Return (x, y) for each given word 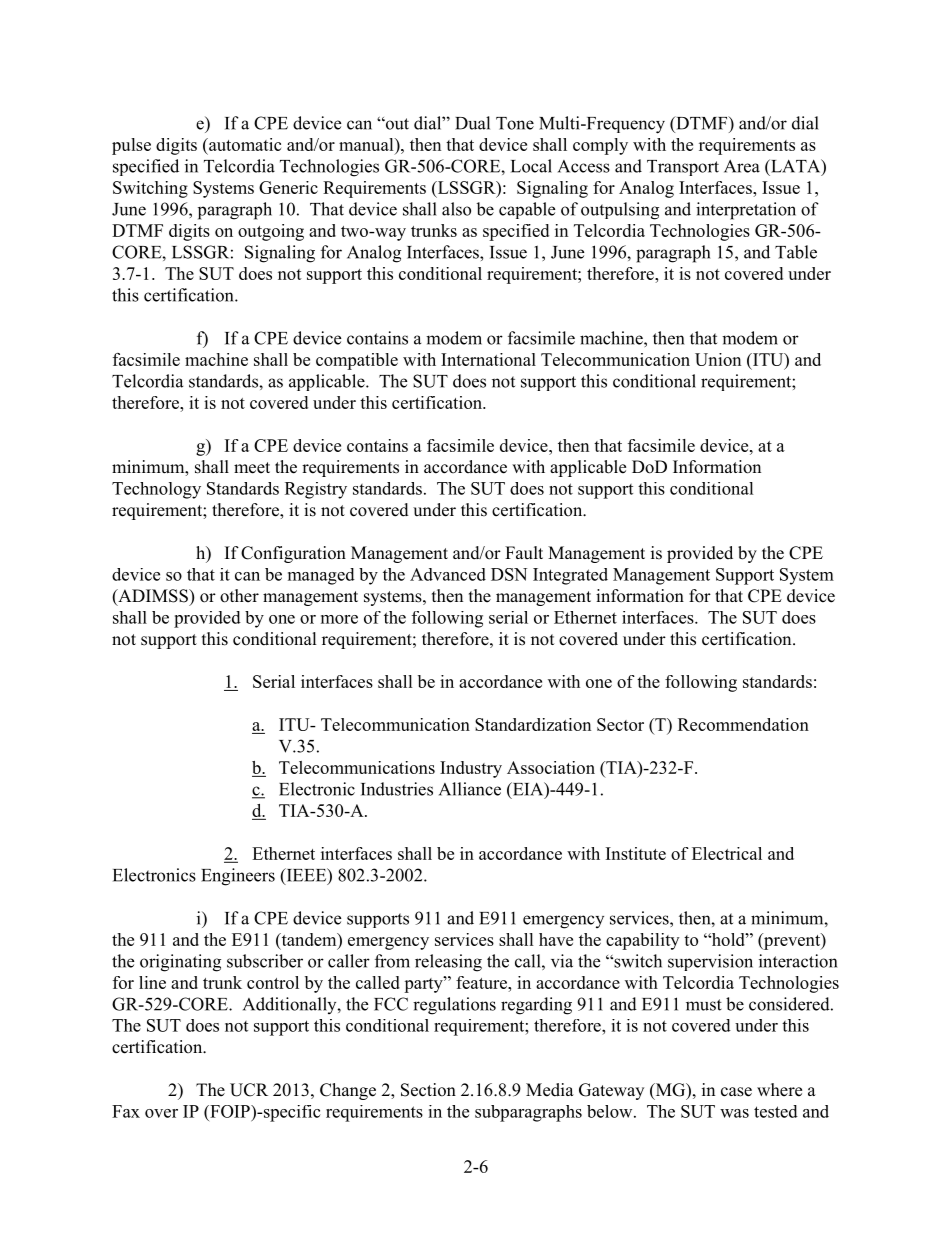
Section (428, 1090)
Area (742, 166)
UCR (249, 1090)
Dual (472, 123)
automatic (244, 144)
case (736, 1092)
